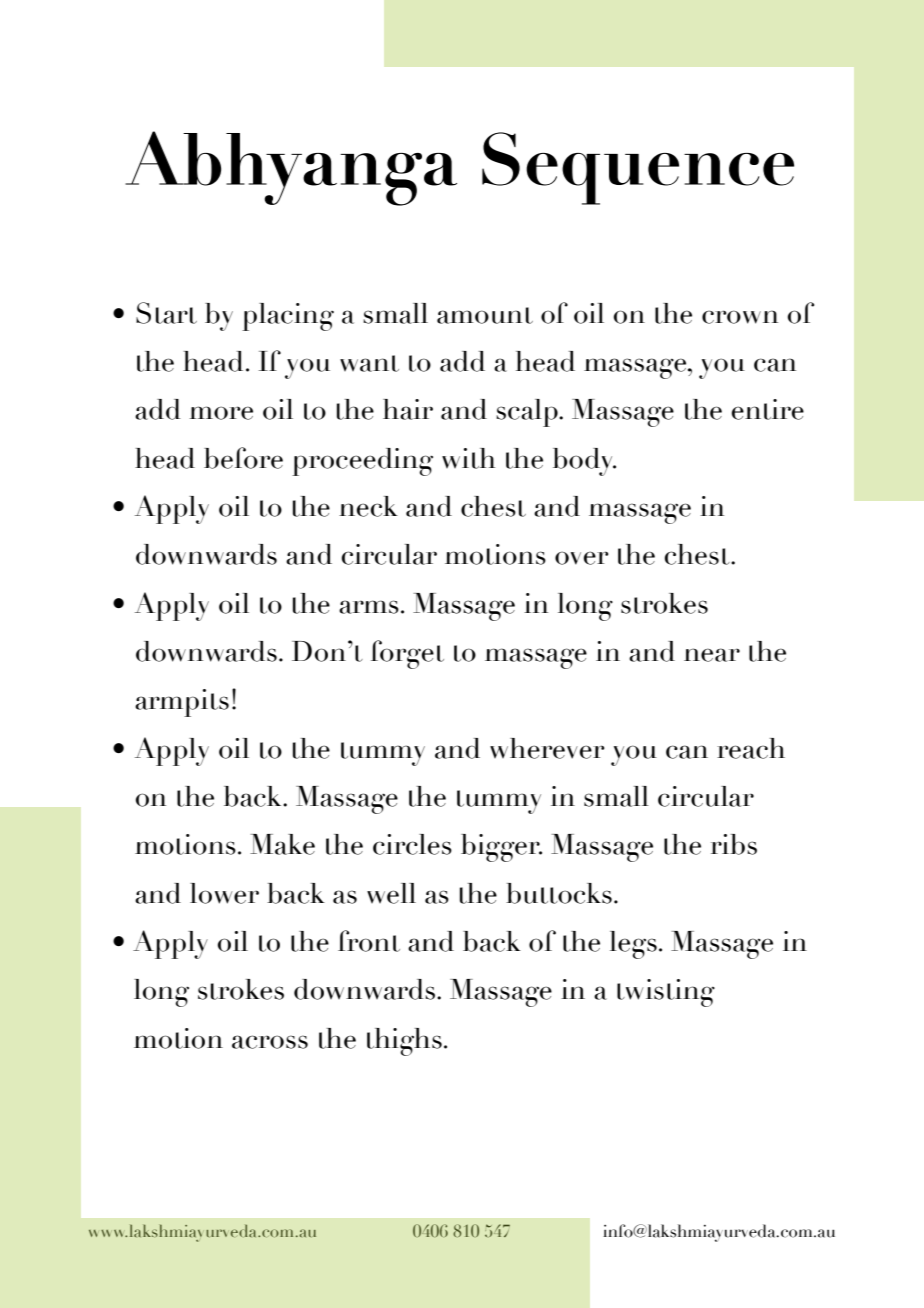 The height and width of the document is (1308, 924). What do you see at coordinates (501, 848) in the document?
I see `bigger` at bounding box center [501, 848].
